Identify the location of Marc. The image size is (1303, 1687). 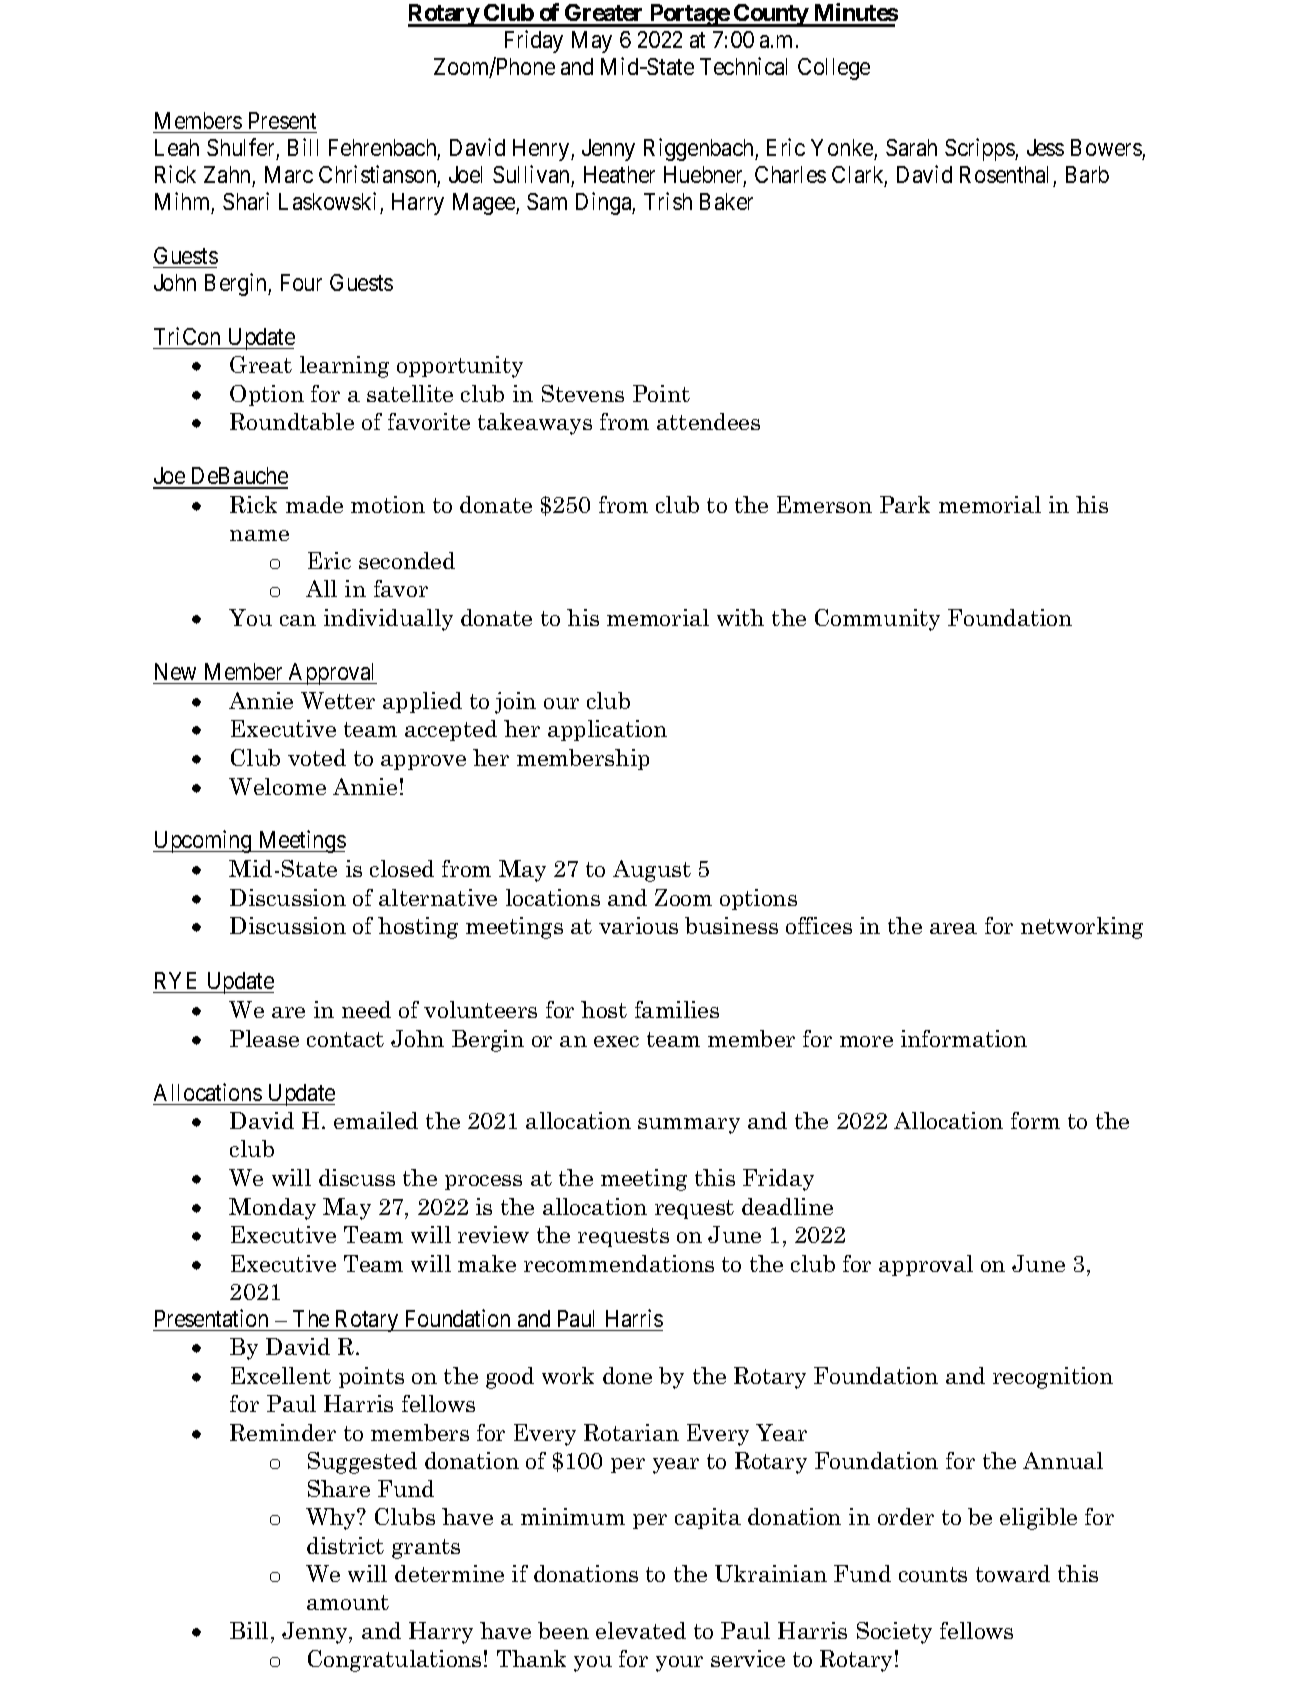
(289, 174).
